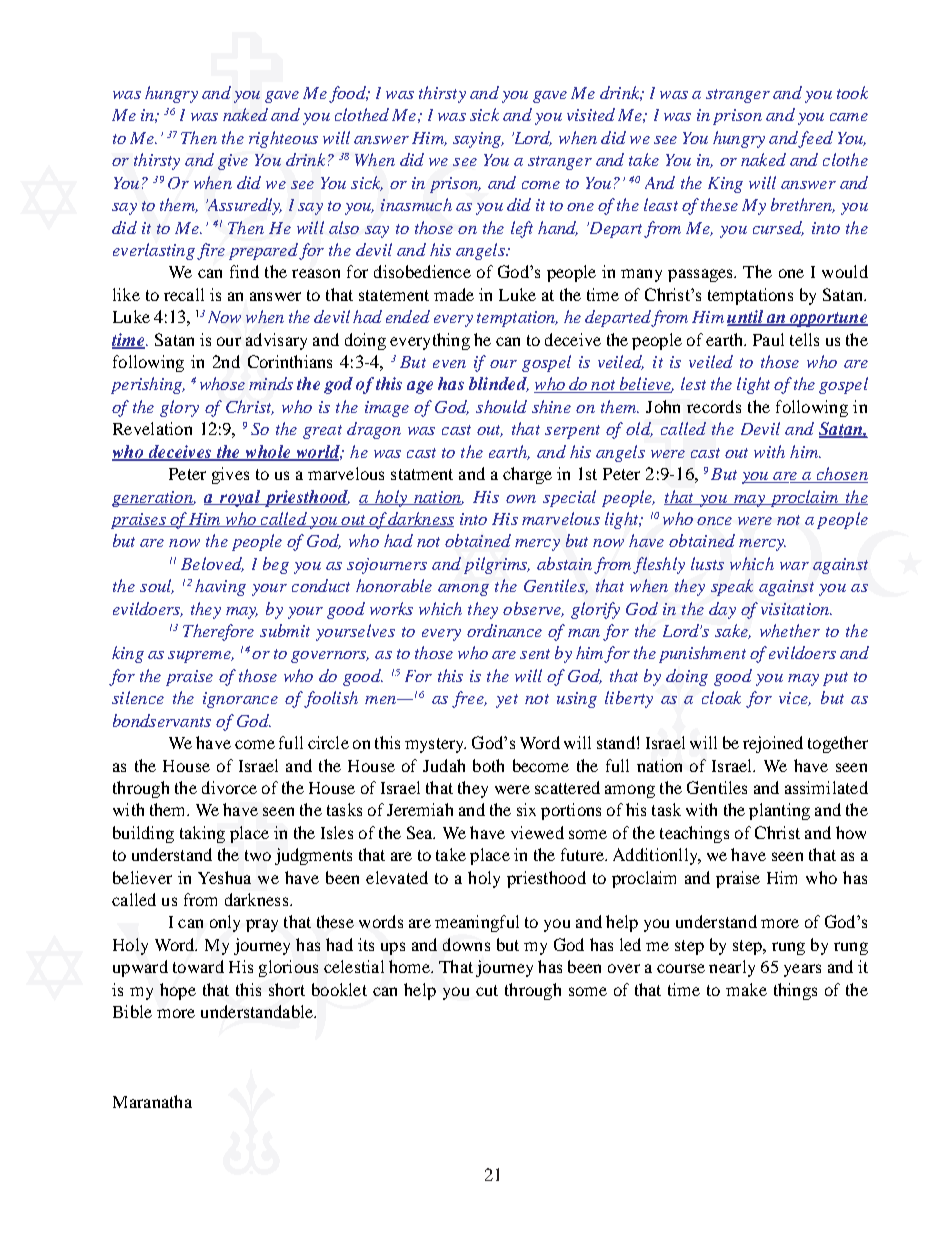  Describe the element at coordinates (283, 139) in the page. I see `righteous` at that location.
